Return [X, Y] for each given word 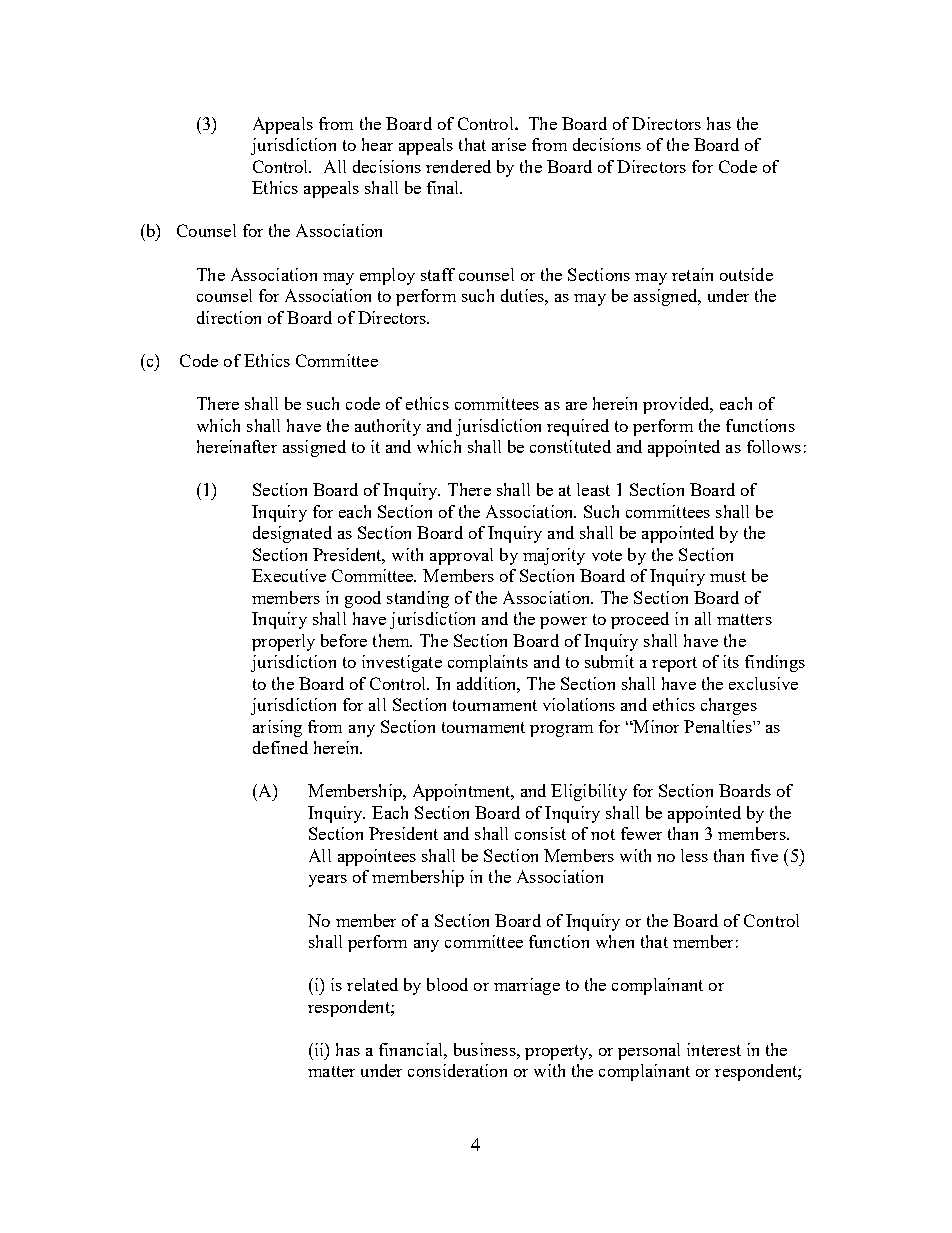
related [372, 984]
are [576, 406]
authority [388, 427]
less [694, 855]
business [486, 1049]
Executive [289, 575]
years [328, 881]
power [563, 623]
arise [509, 144]
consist [540, 833]
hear [377, 144]
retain [692, 274]
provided [677, 405]
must [728, 576]
